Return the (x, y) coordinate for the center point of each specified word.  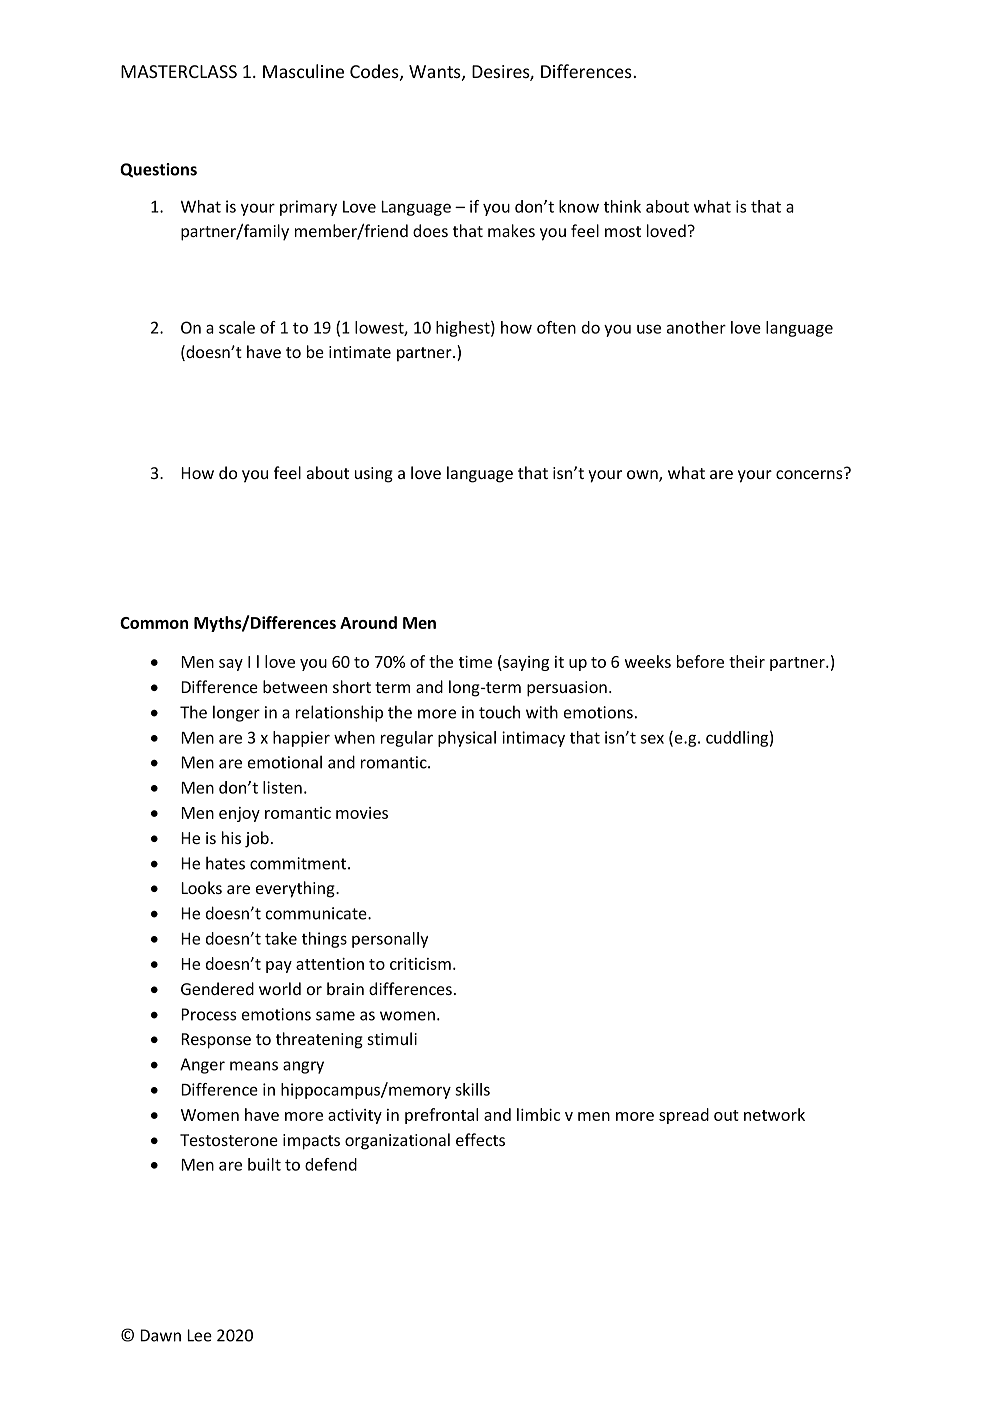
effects (480, 1139)
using (374, 475)
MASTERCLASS (179, 71)
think (622, 206)
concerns (810, 473)
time (475, 662)
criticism (420, 964)
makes (511, 230)
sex (652, 739)
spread (684, 1116)
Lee (199, 1335)
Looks (201, 887)
